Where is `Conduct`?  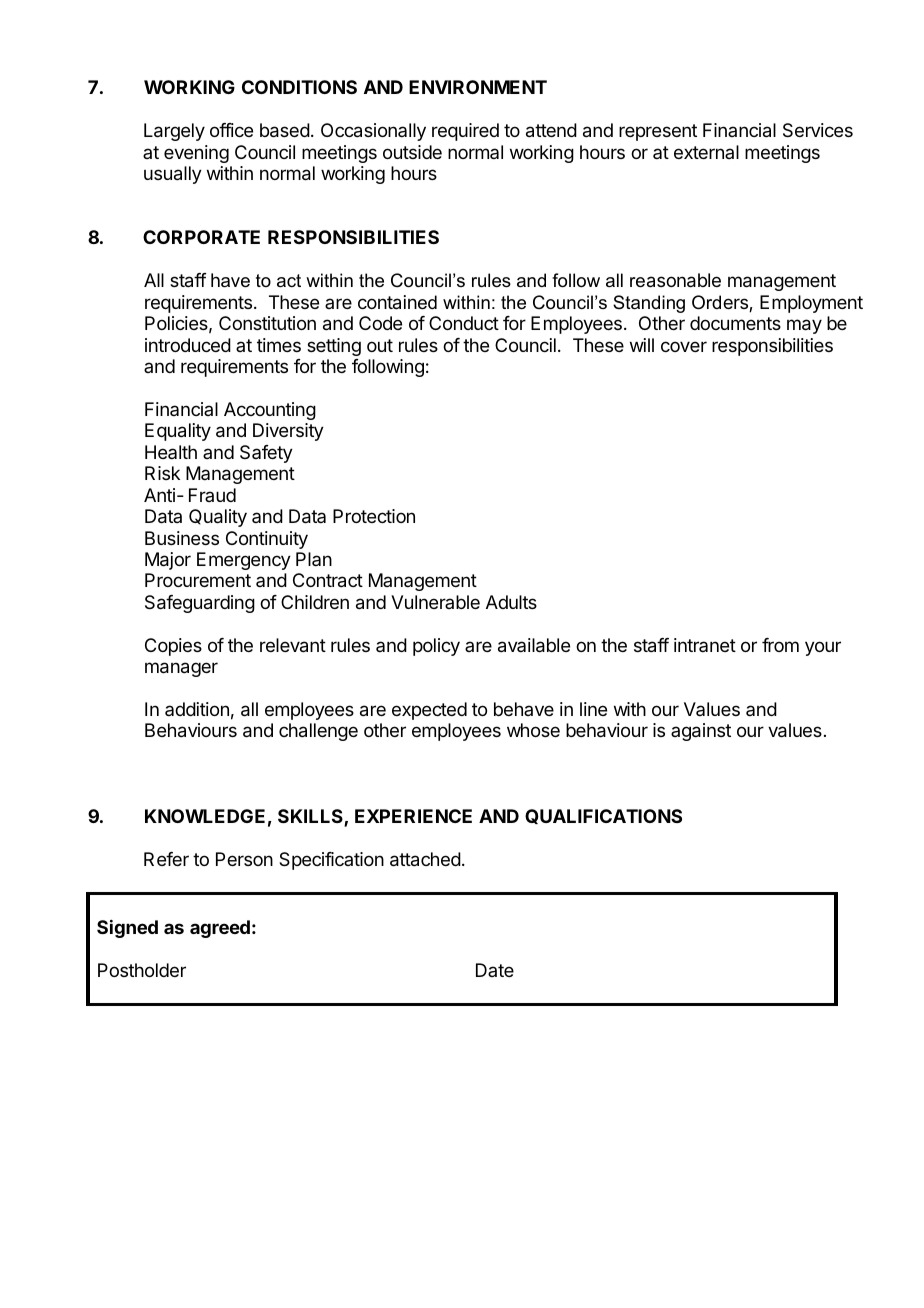
Conduct is located at coordinates (464, 323).
